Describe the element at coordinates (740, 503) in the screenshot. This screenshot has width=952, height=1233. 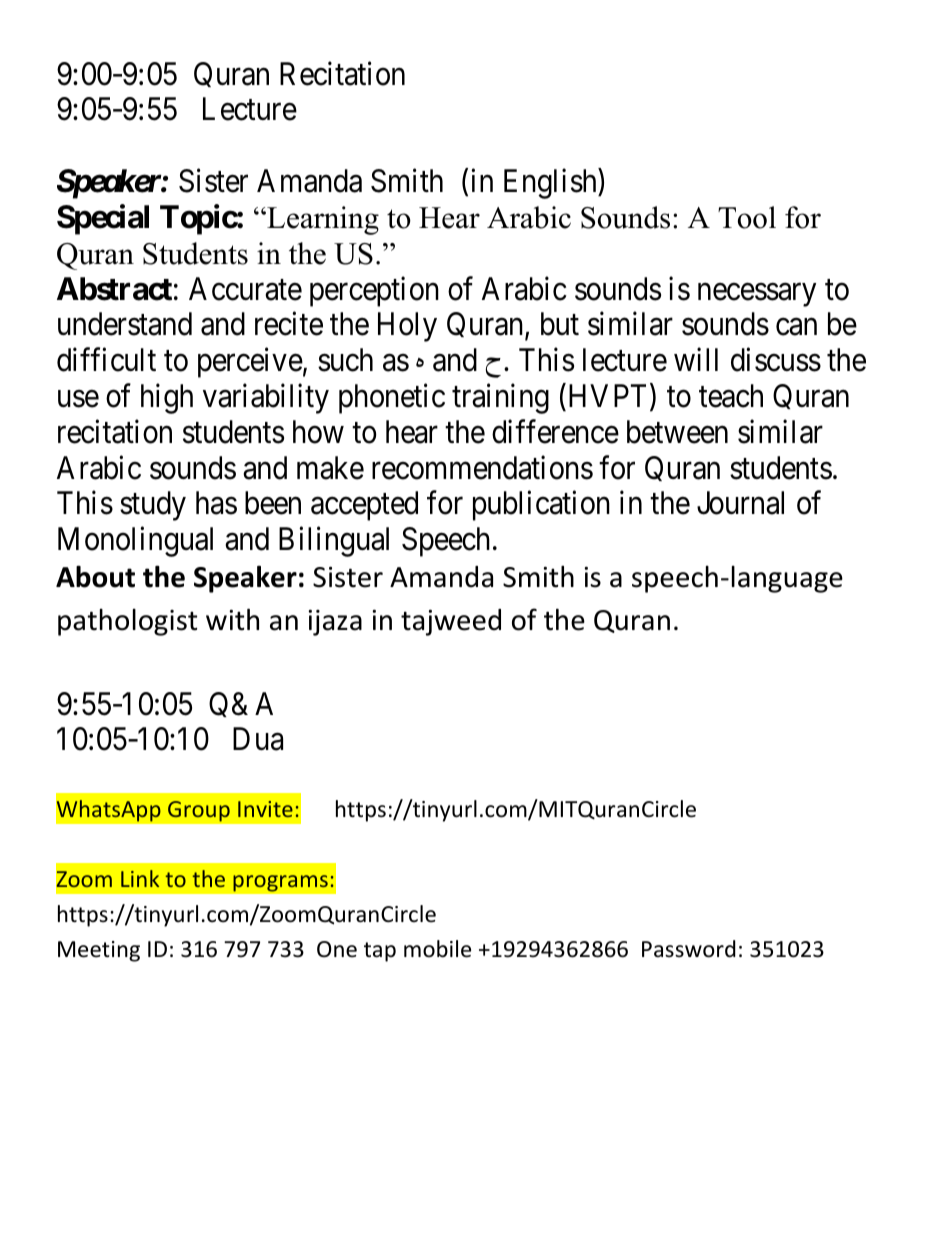
I see `Journal` at that location.
